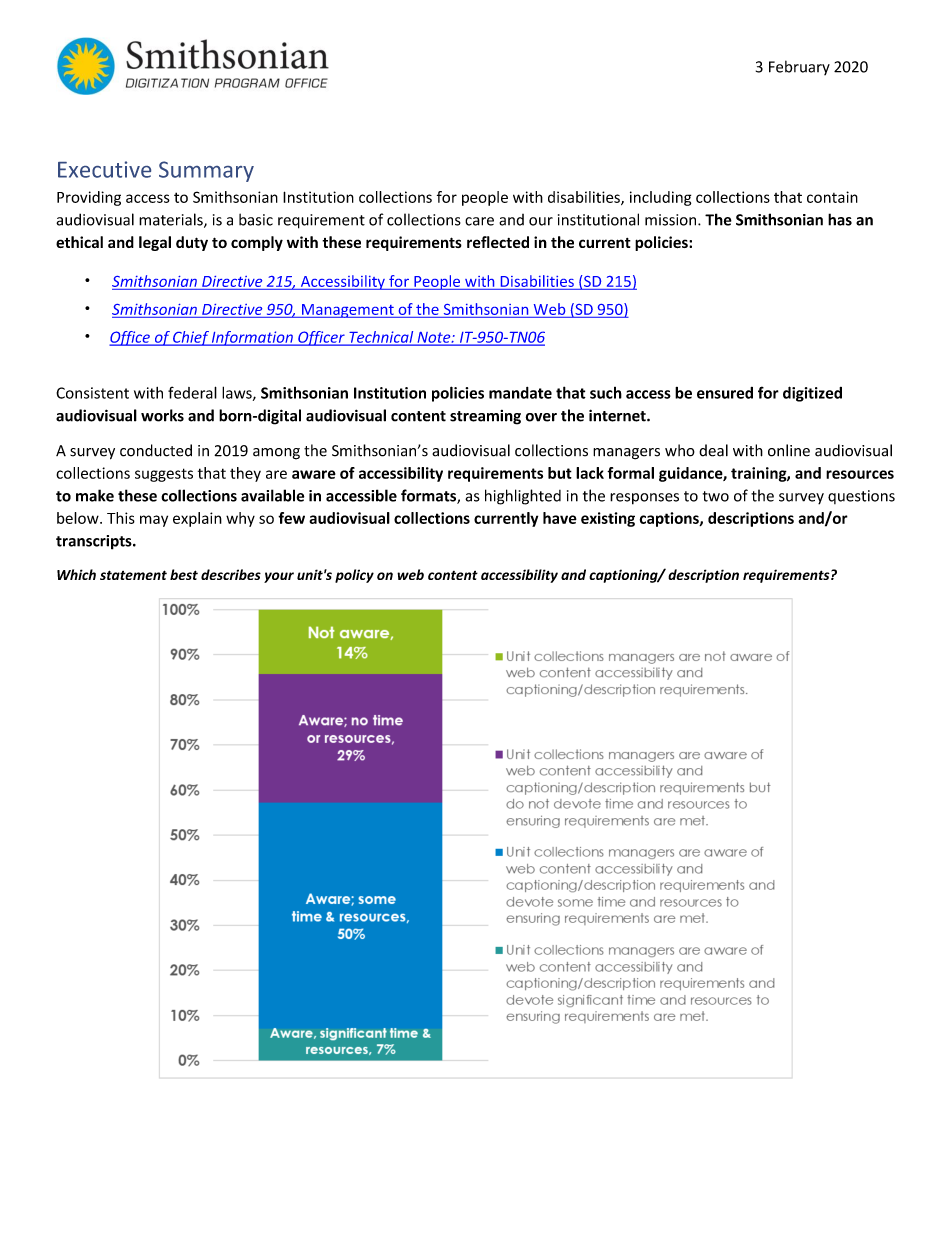 This screenshot has height=1233, width=952. What do you see at coordinates (191, 338) in the screenshot?
I see `Chief` at bounding box center [191, 338].
